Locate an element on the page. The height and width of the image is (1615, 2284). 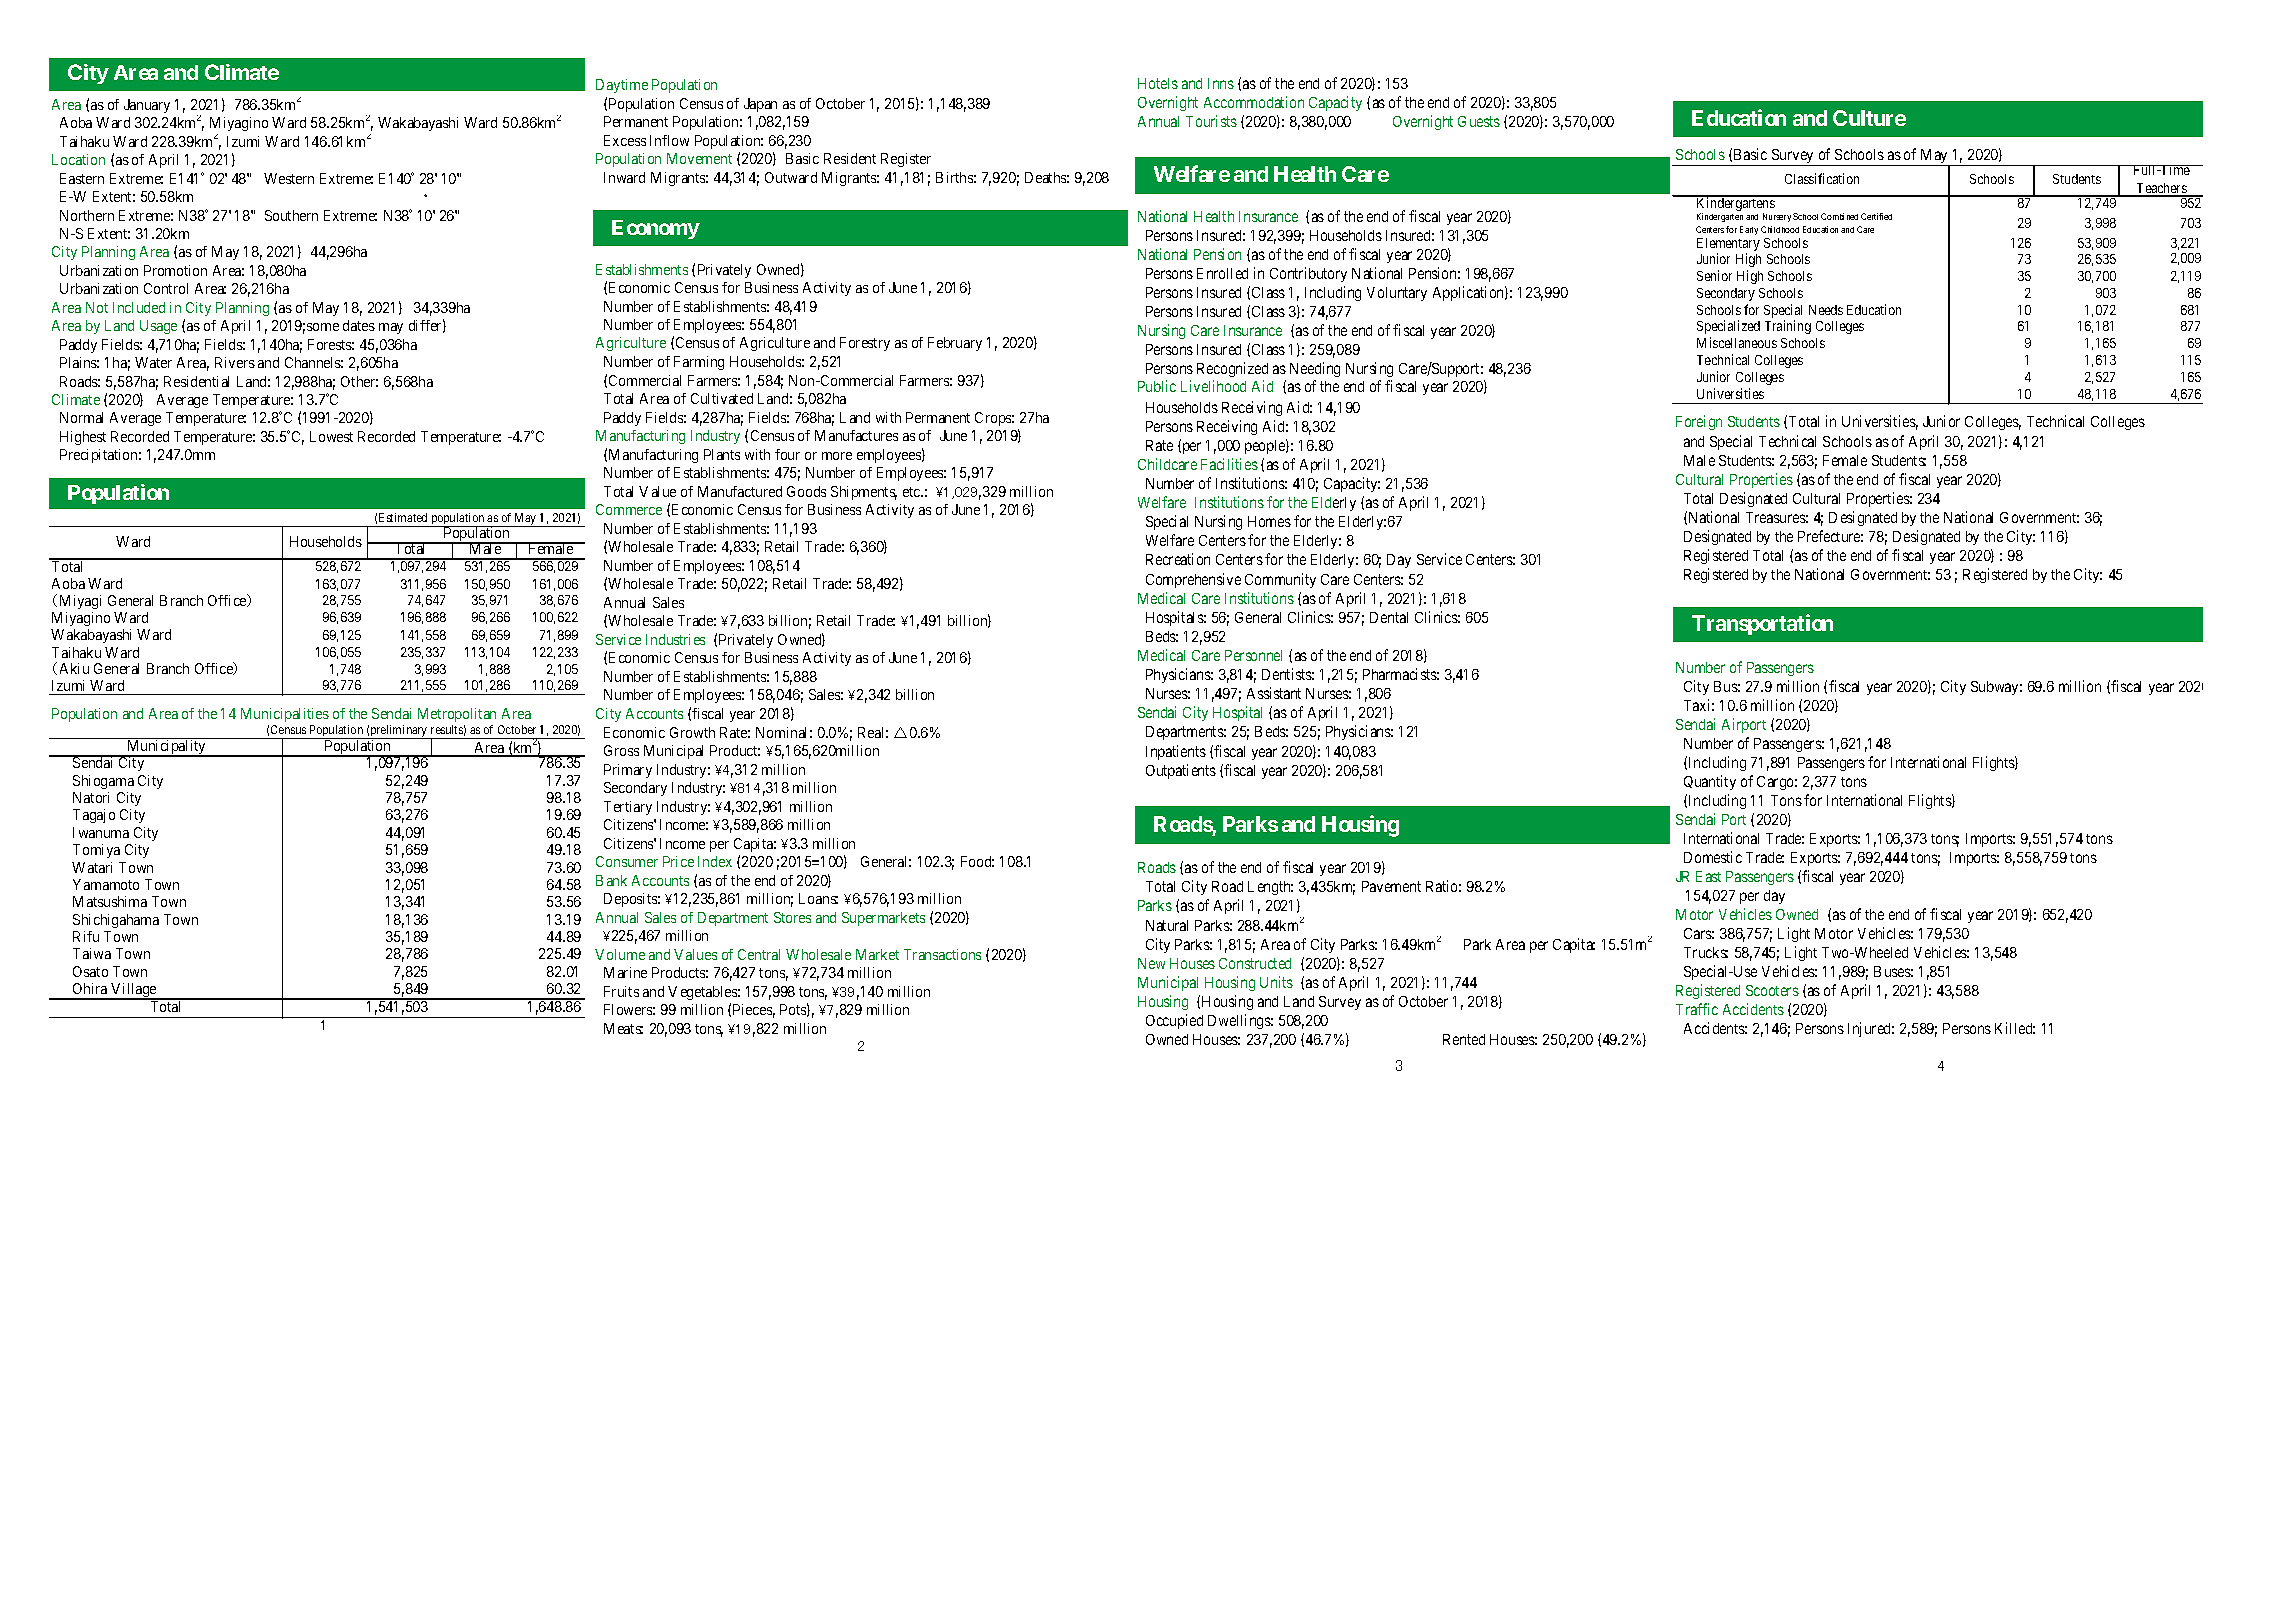
Enrolled is located at coordinates (1222, 273).
